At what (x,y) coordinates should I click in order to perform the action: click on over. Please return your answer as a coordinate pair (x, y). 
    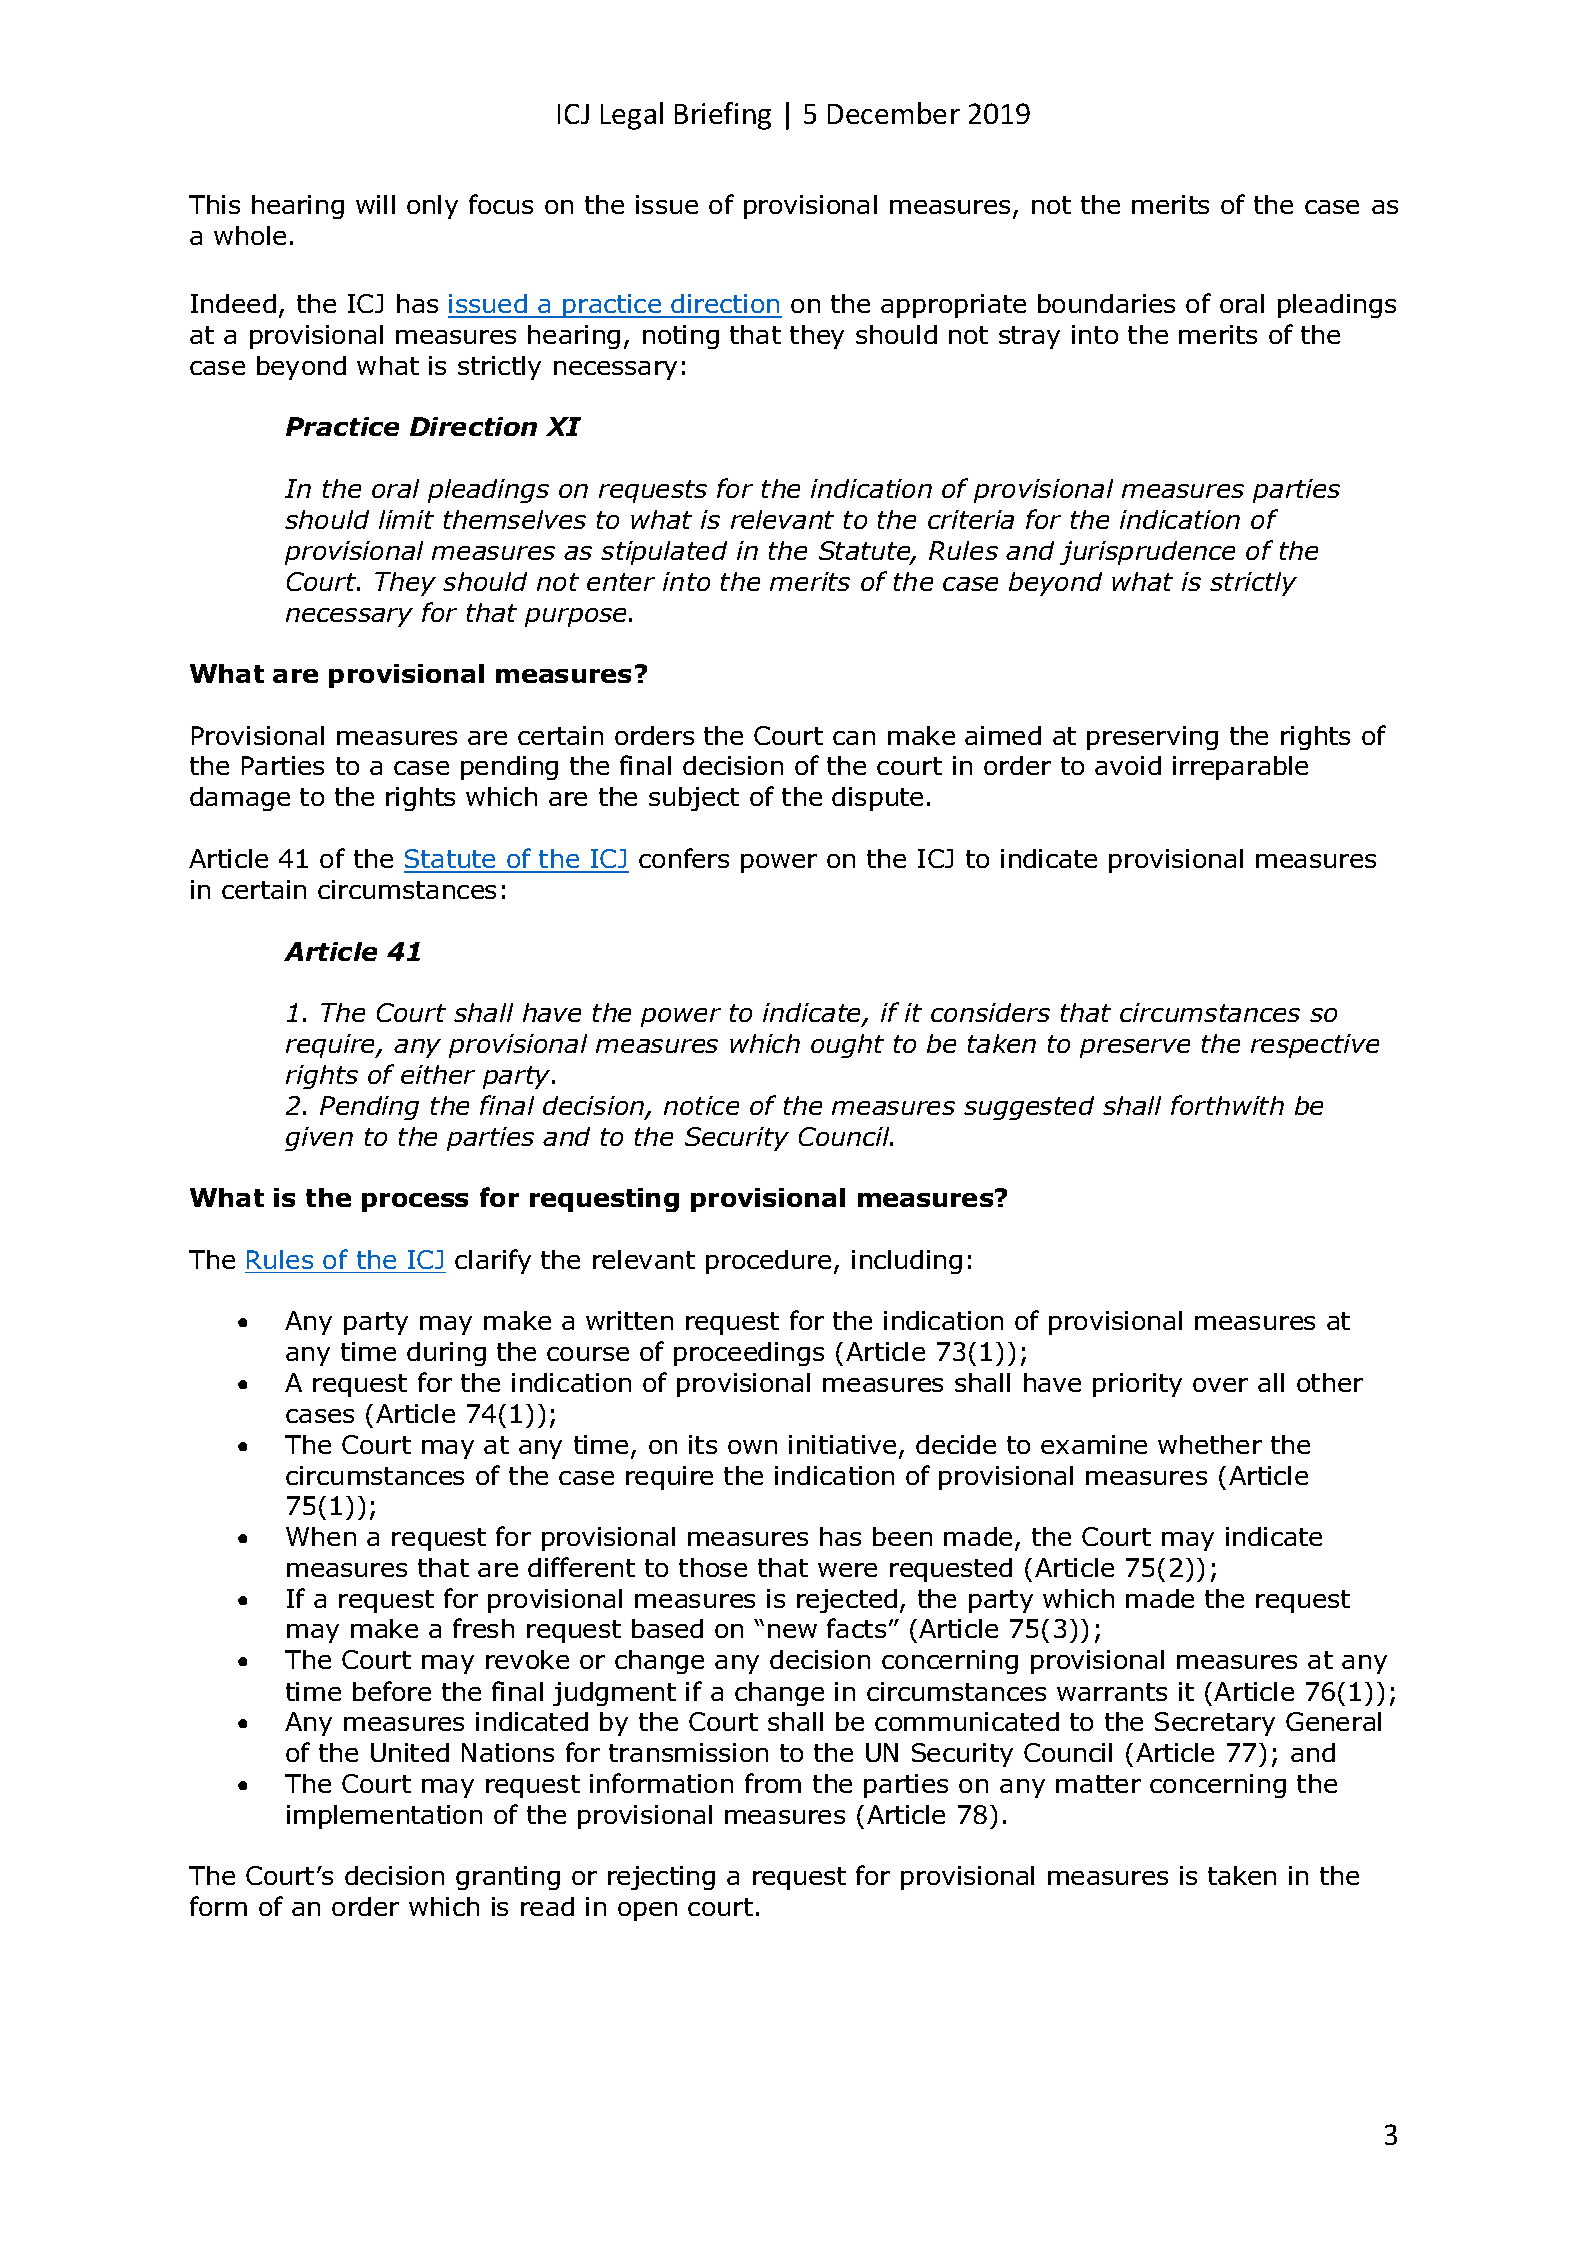
    Looking at the image, I should click on (1220, 1385).
